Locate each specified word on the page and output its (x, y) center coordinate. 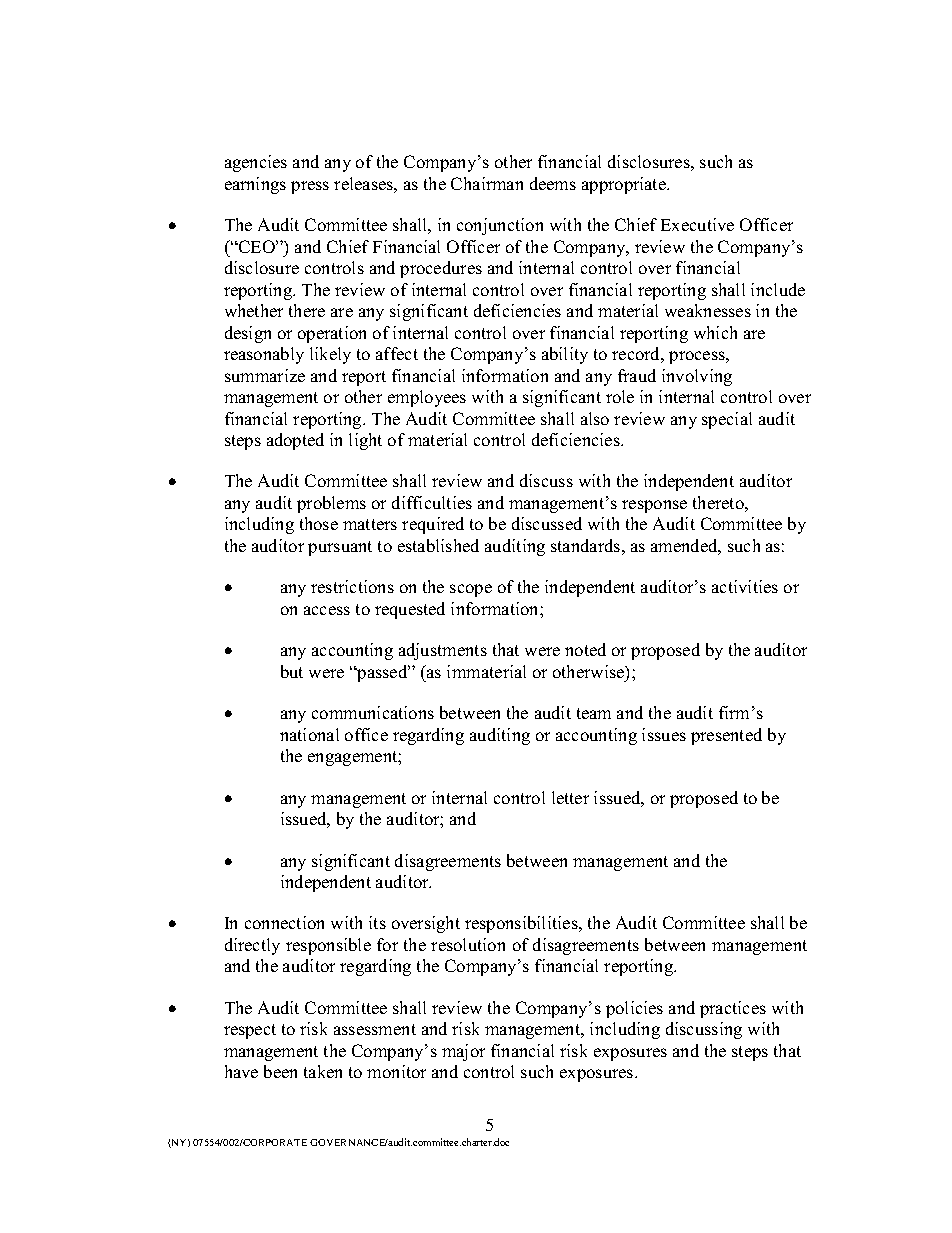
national (309, 734)
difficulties (432, 502)
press (310, 187)
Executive (697, 224)
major (463, 1052)
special (727, 420)
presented (726, 736)
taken (323, 1071)
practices (733, 1009)
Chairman (487, 183)
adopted (295, 441)
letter (570, 797)
